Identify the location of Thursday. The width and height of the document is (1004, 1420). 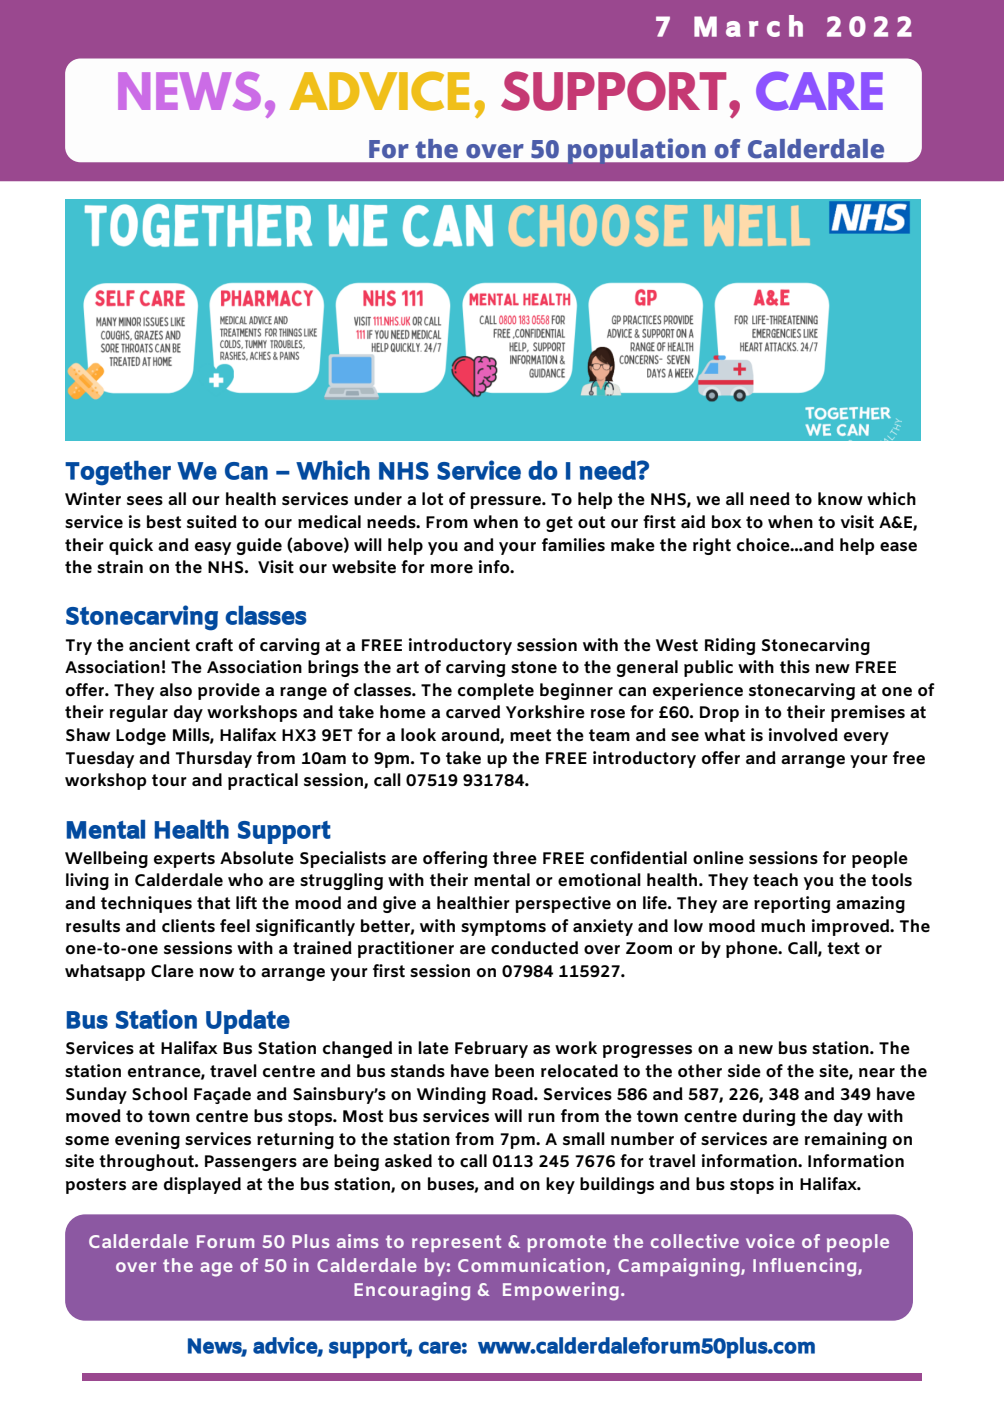
(214, 759).
